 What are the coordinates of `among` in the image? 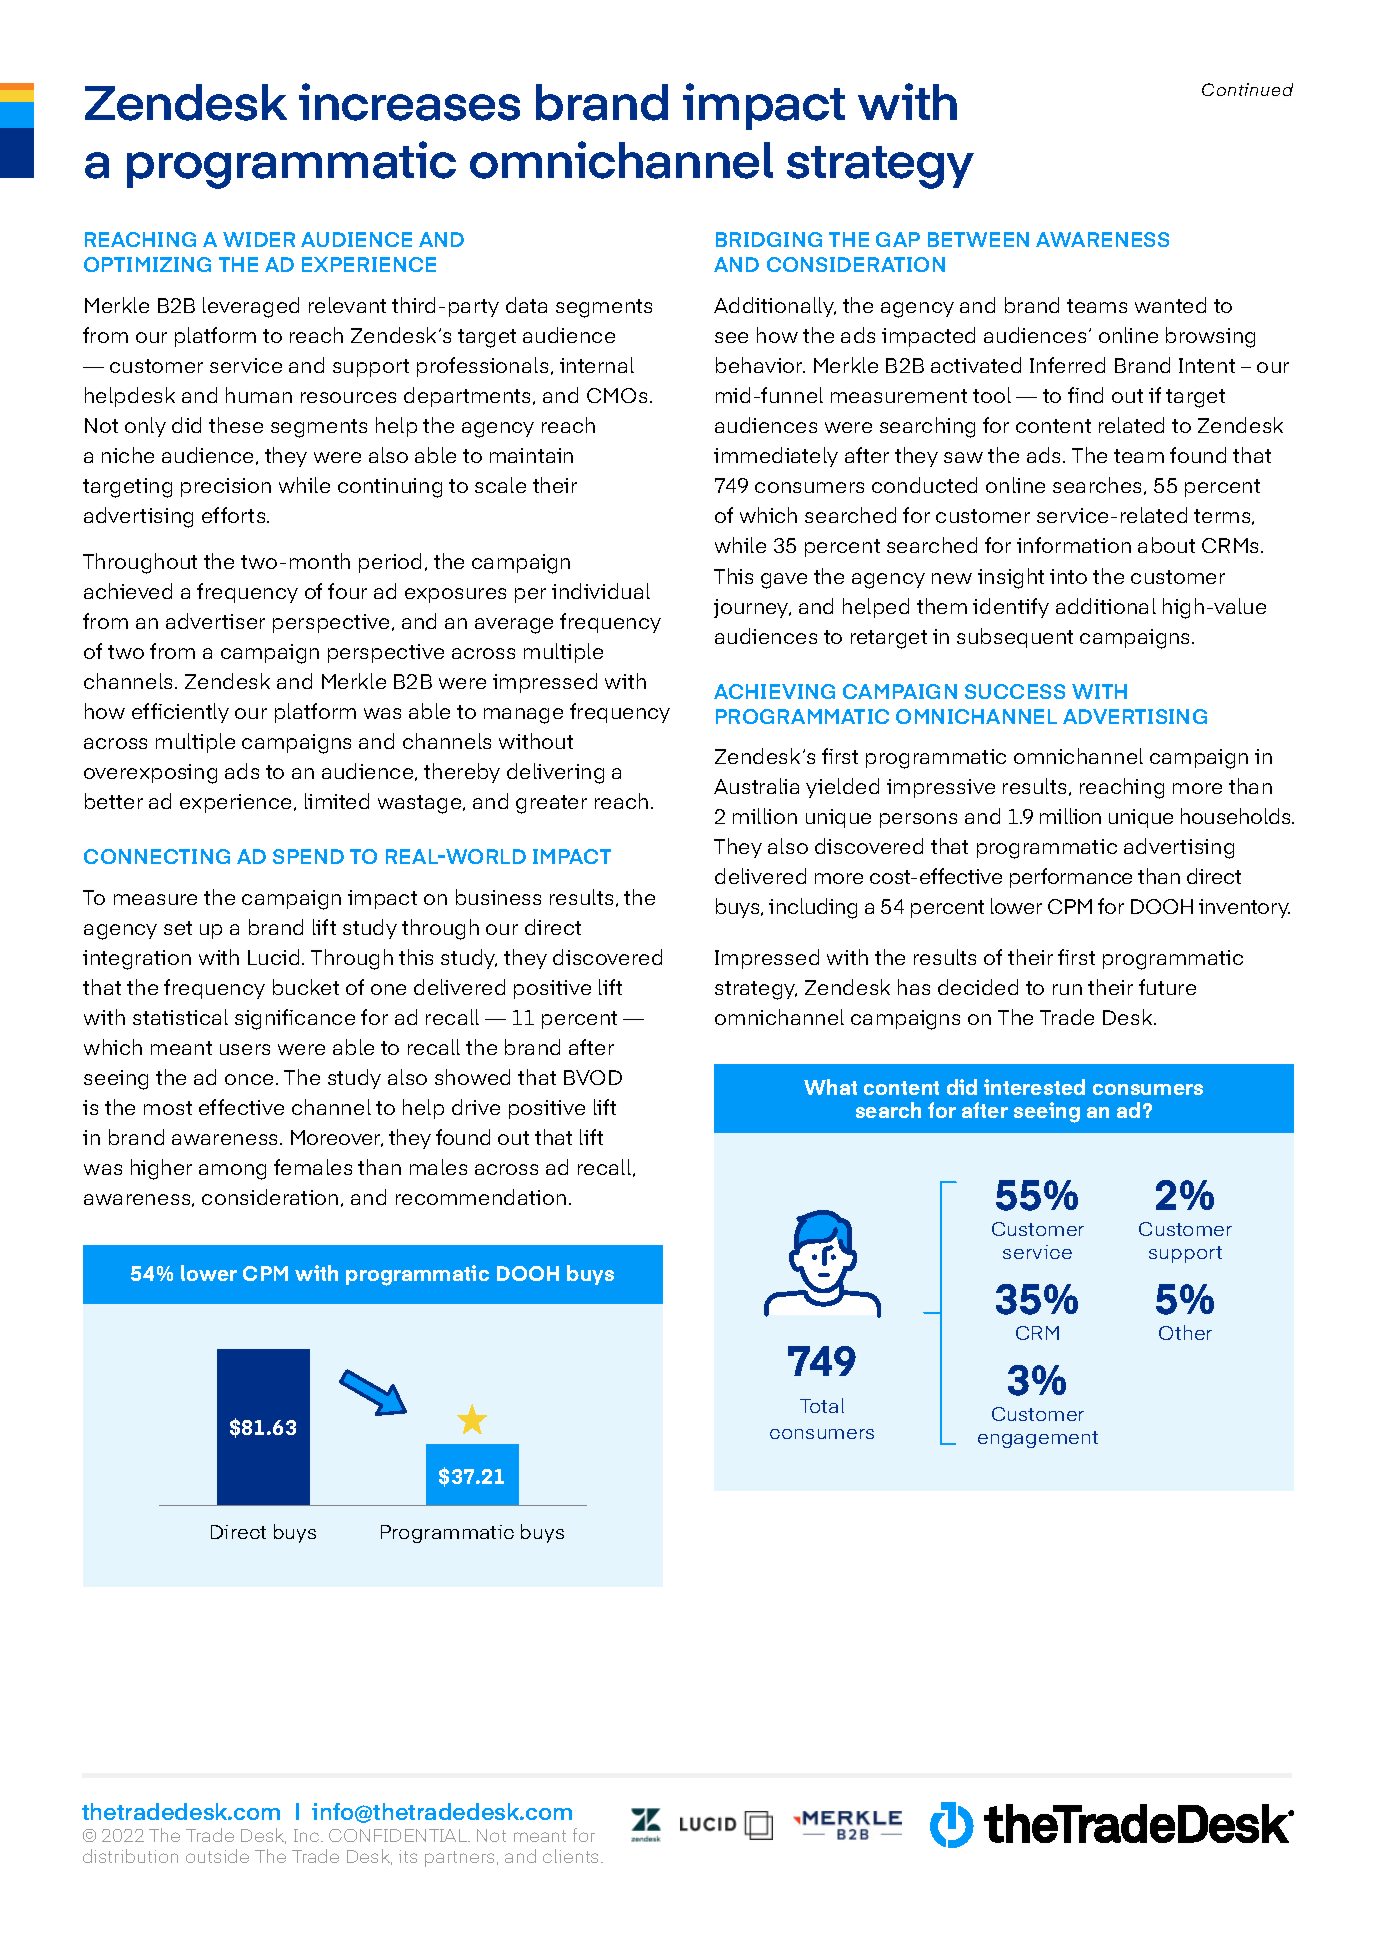 It's located at (232, 1172).
